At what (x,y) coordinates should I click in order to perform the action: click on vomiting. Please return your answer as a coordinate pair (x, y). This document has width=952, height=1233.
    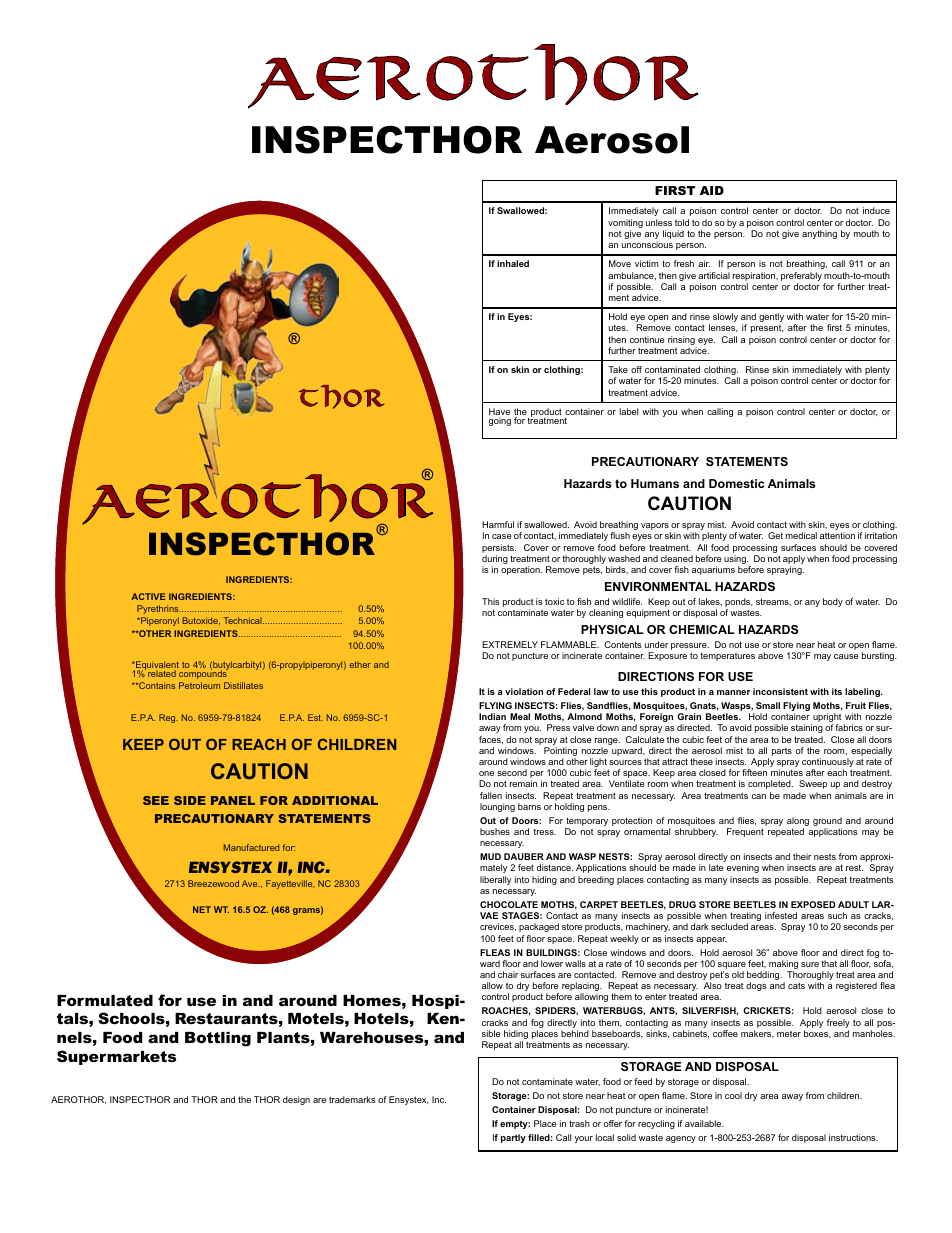
    Looking at the image, I should click on (625, 225).
